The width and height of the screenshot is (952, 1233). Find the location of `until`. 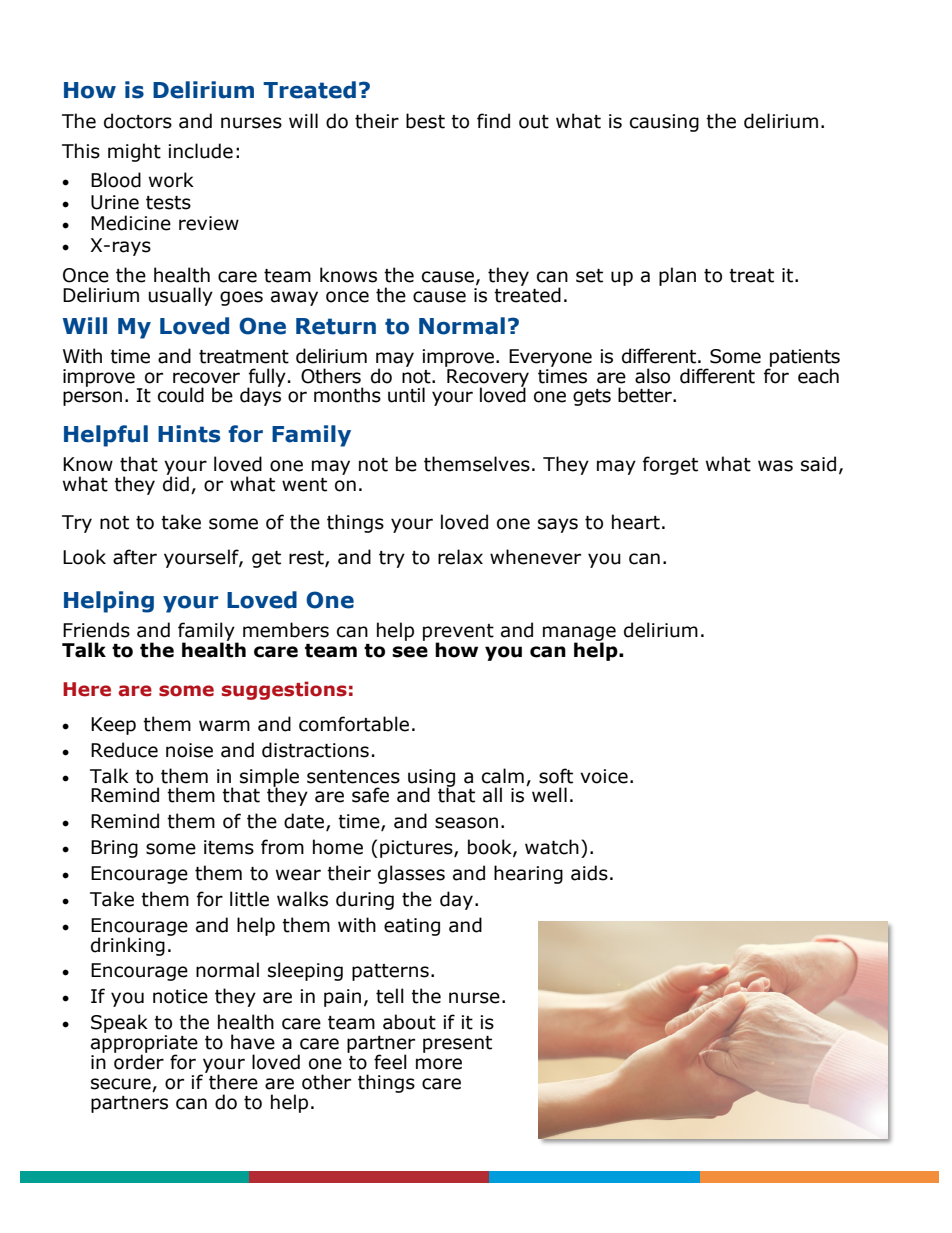

until is located at coordinates (406, 395).
